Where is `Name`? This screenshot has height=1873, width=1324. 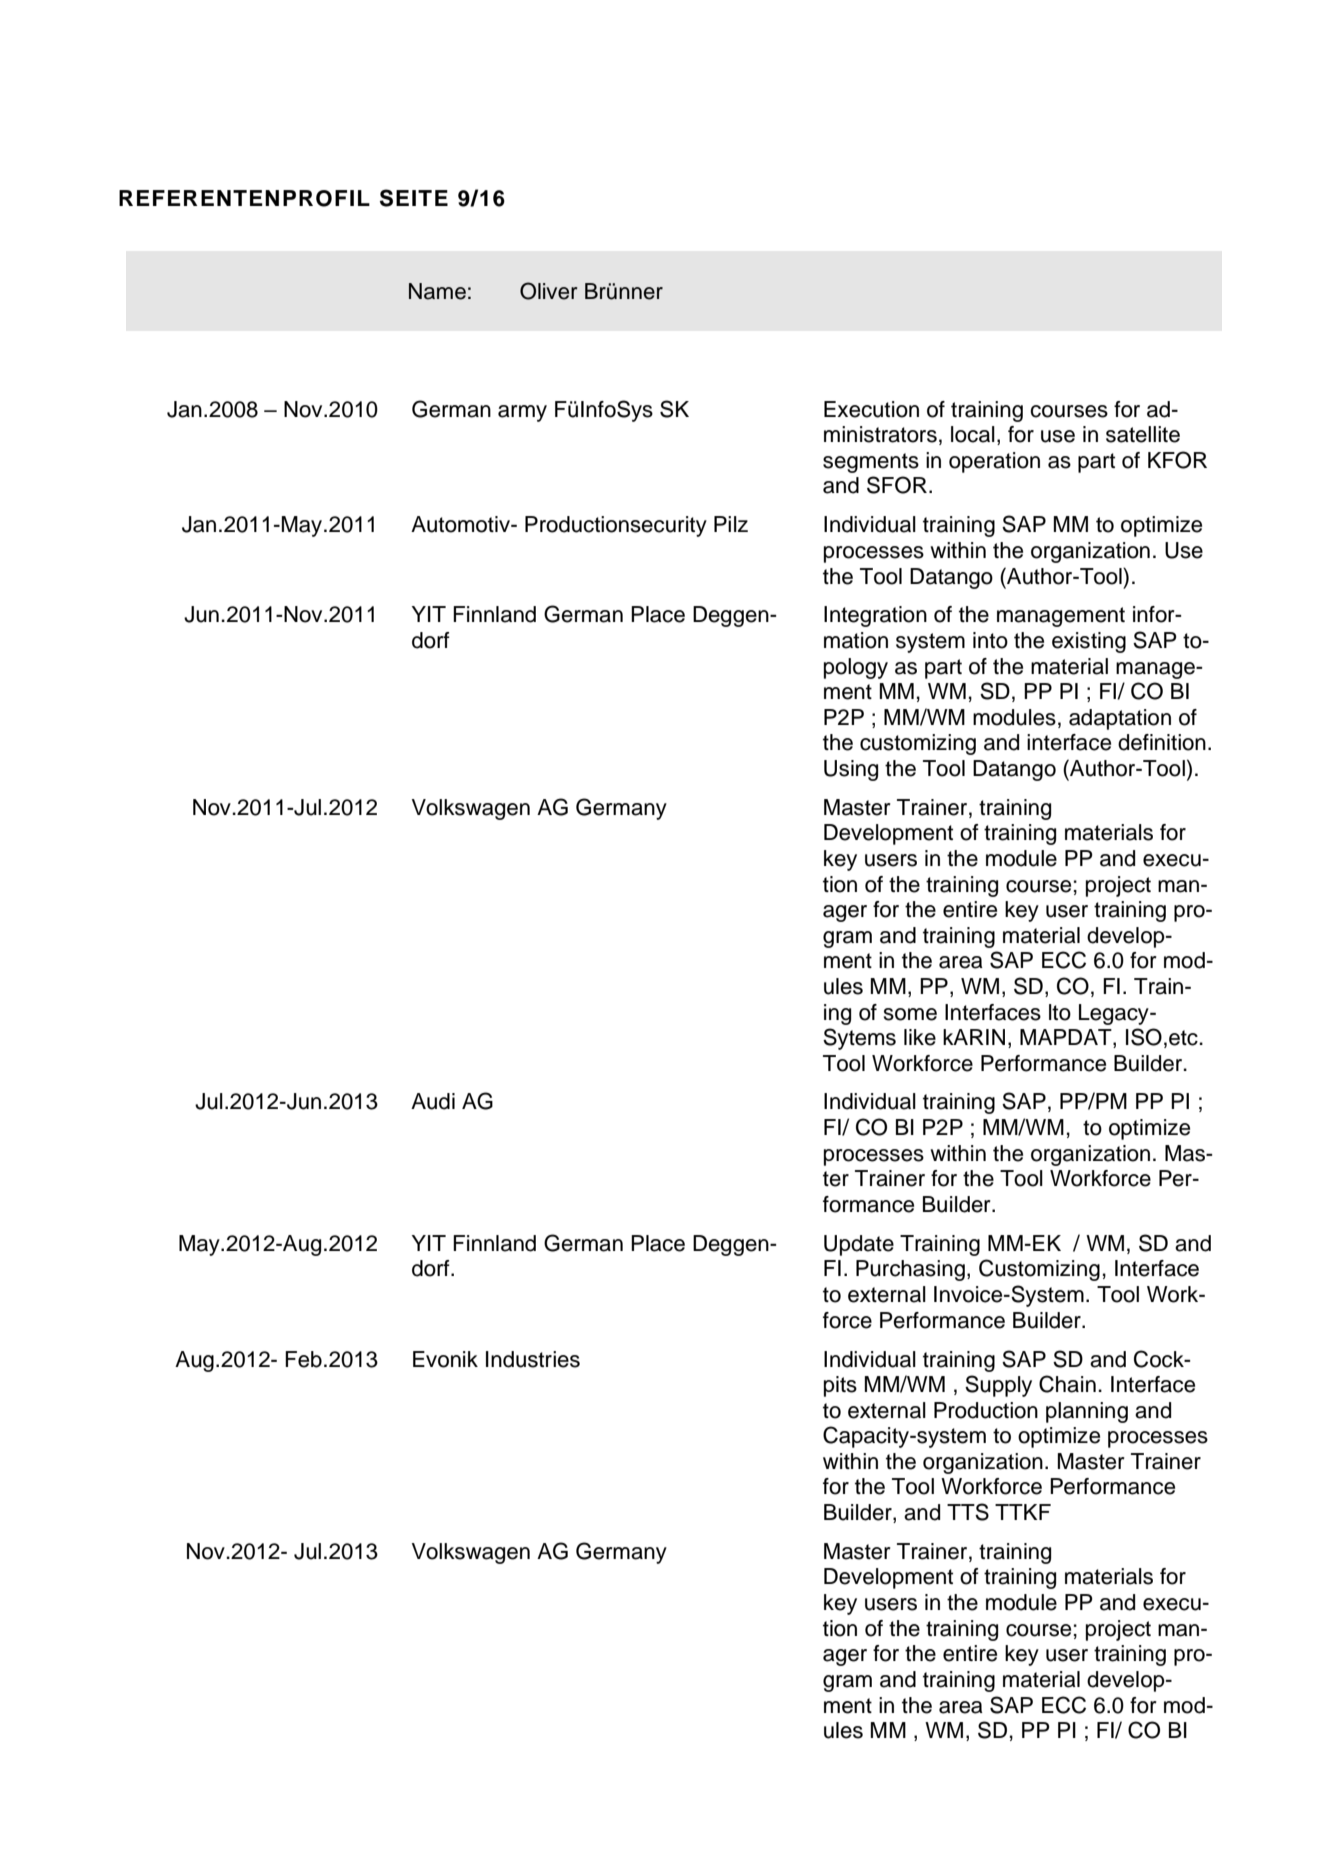
Name is located at coordinates (437, 291).
